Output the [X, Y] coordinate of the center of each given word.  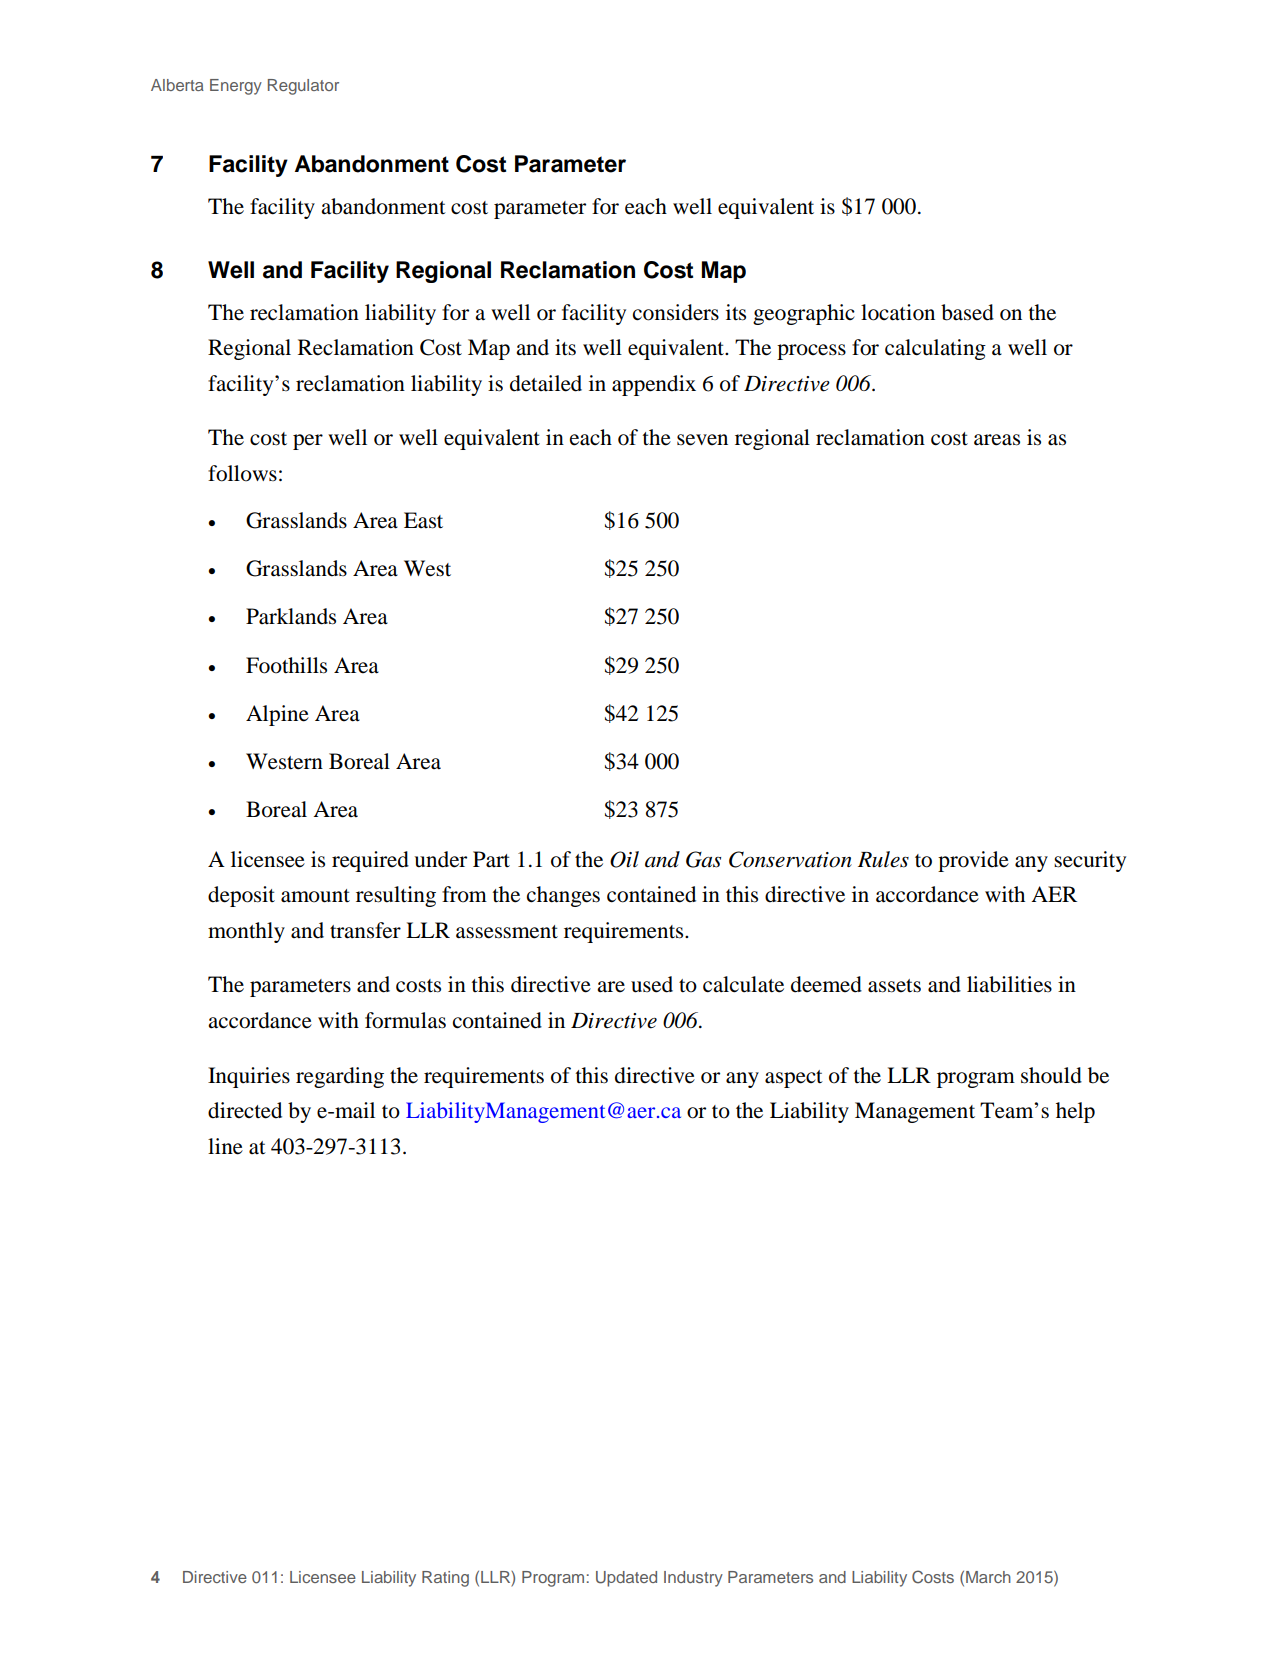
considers [676, 312]
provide [973, 861]
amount [315, 896]
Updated [626, 1579]
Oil [624, 859]
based [967, 312]
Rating [445, 1579]
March [988, 1577]
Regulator [303, 87]
